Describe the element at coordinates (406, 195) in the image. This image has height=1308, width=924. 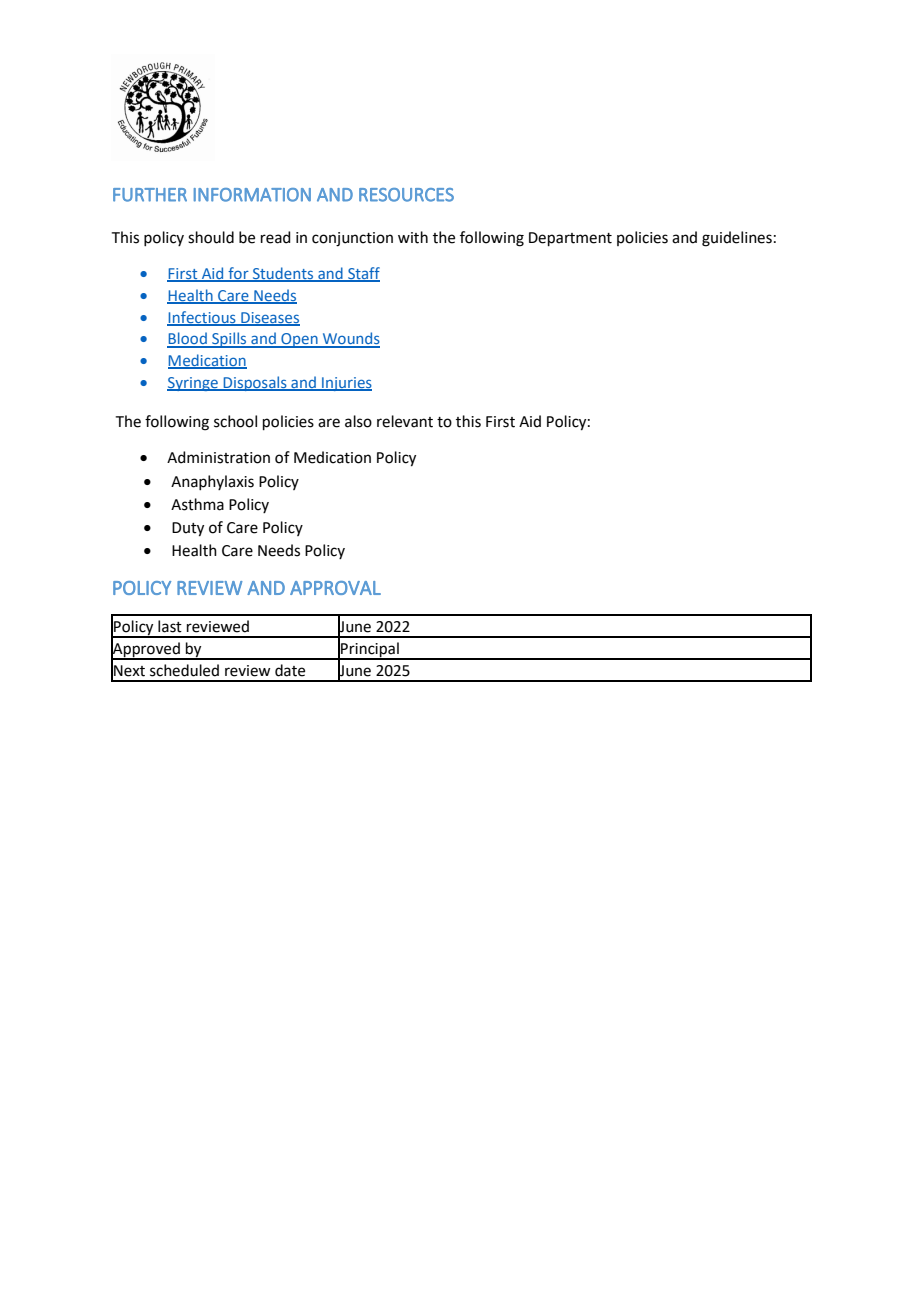
I see `RESOURCES` at that location.
